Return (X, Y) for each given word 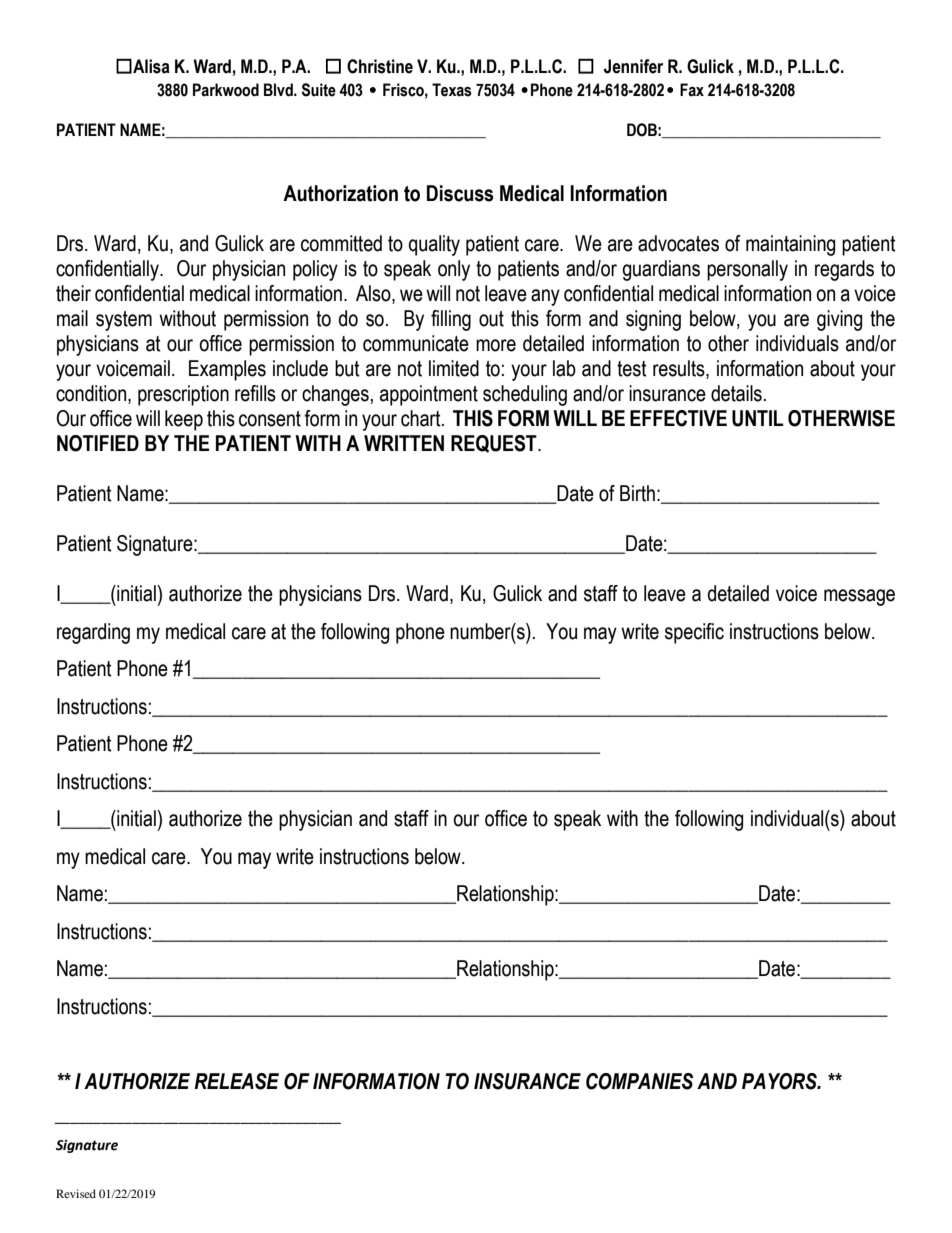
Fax (692, 90)
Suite (319, 90)
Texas (452, 90)
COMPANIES (639, 1081)
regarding (93, 633)
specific (694, 633)
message (859, 597)
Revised (76, 1193)
